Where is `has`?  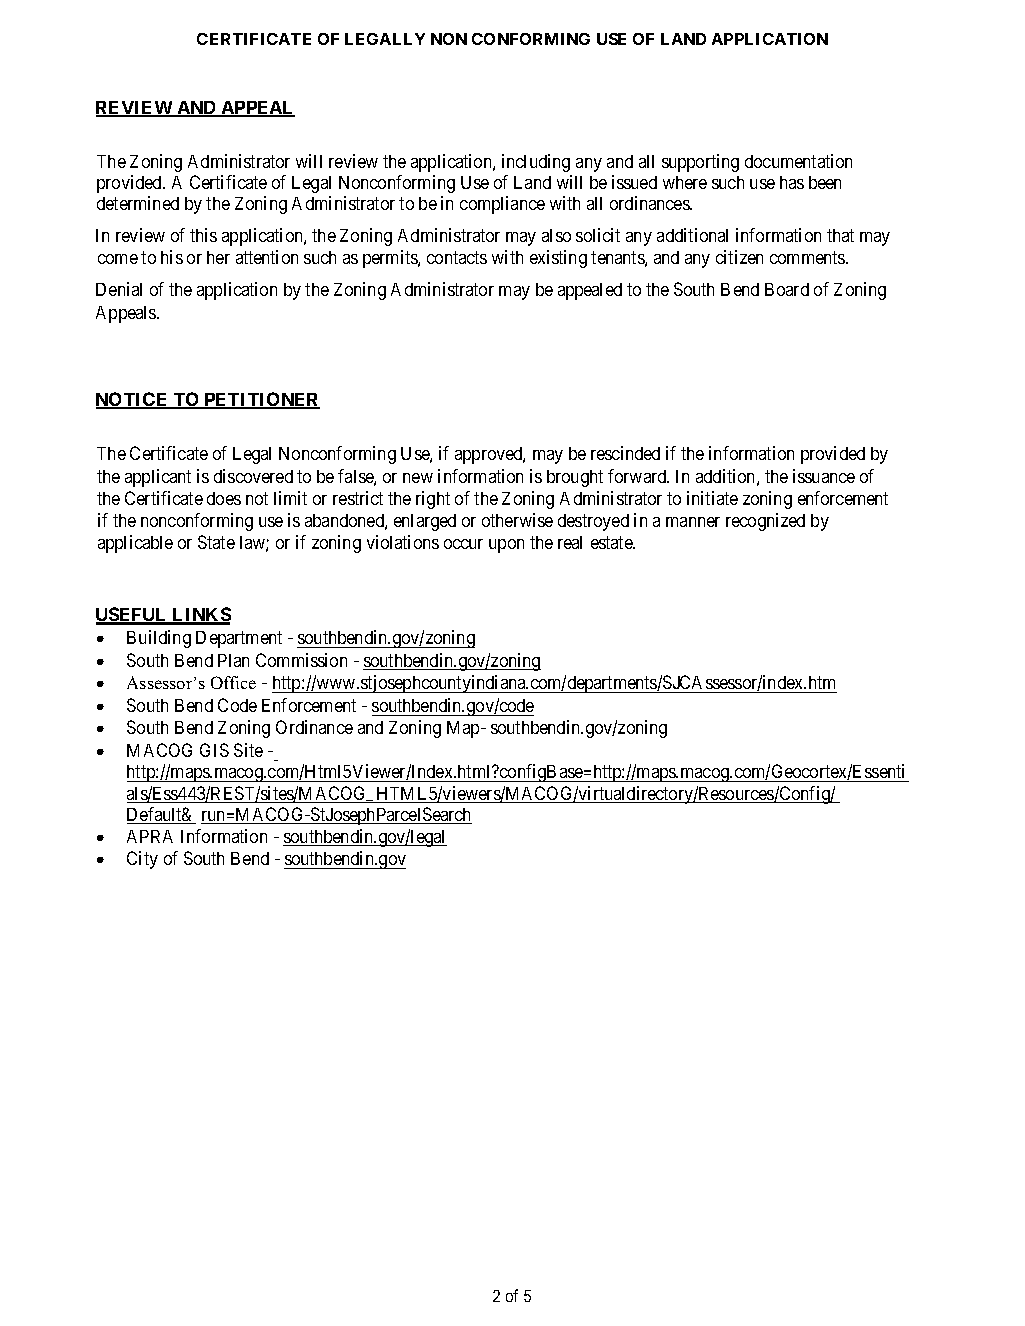 has is located at coordinates (792, 182).
